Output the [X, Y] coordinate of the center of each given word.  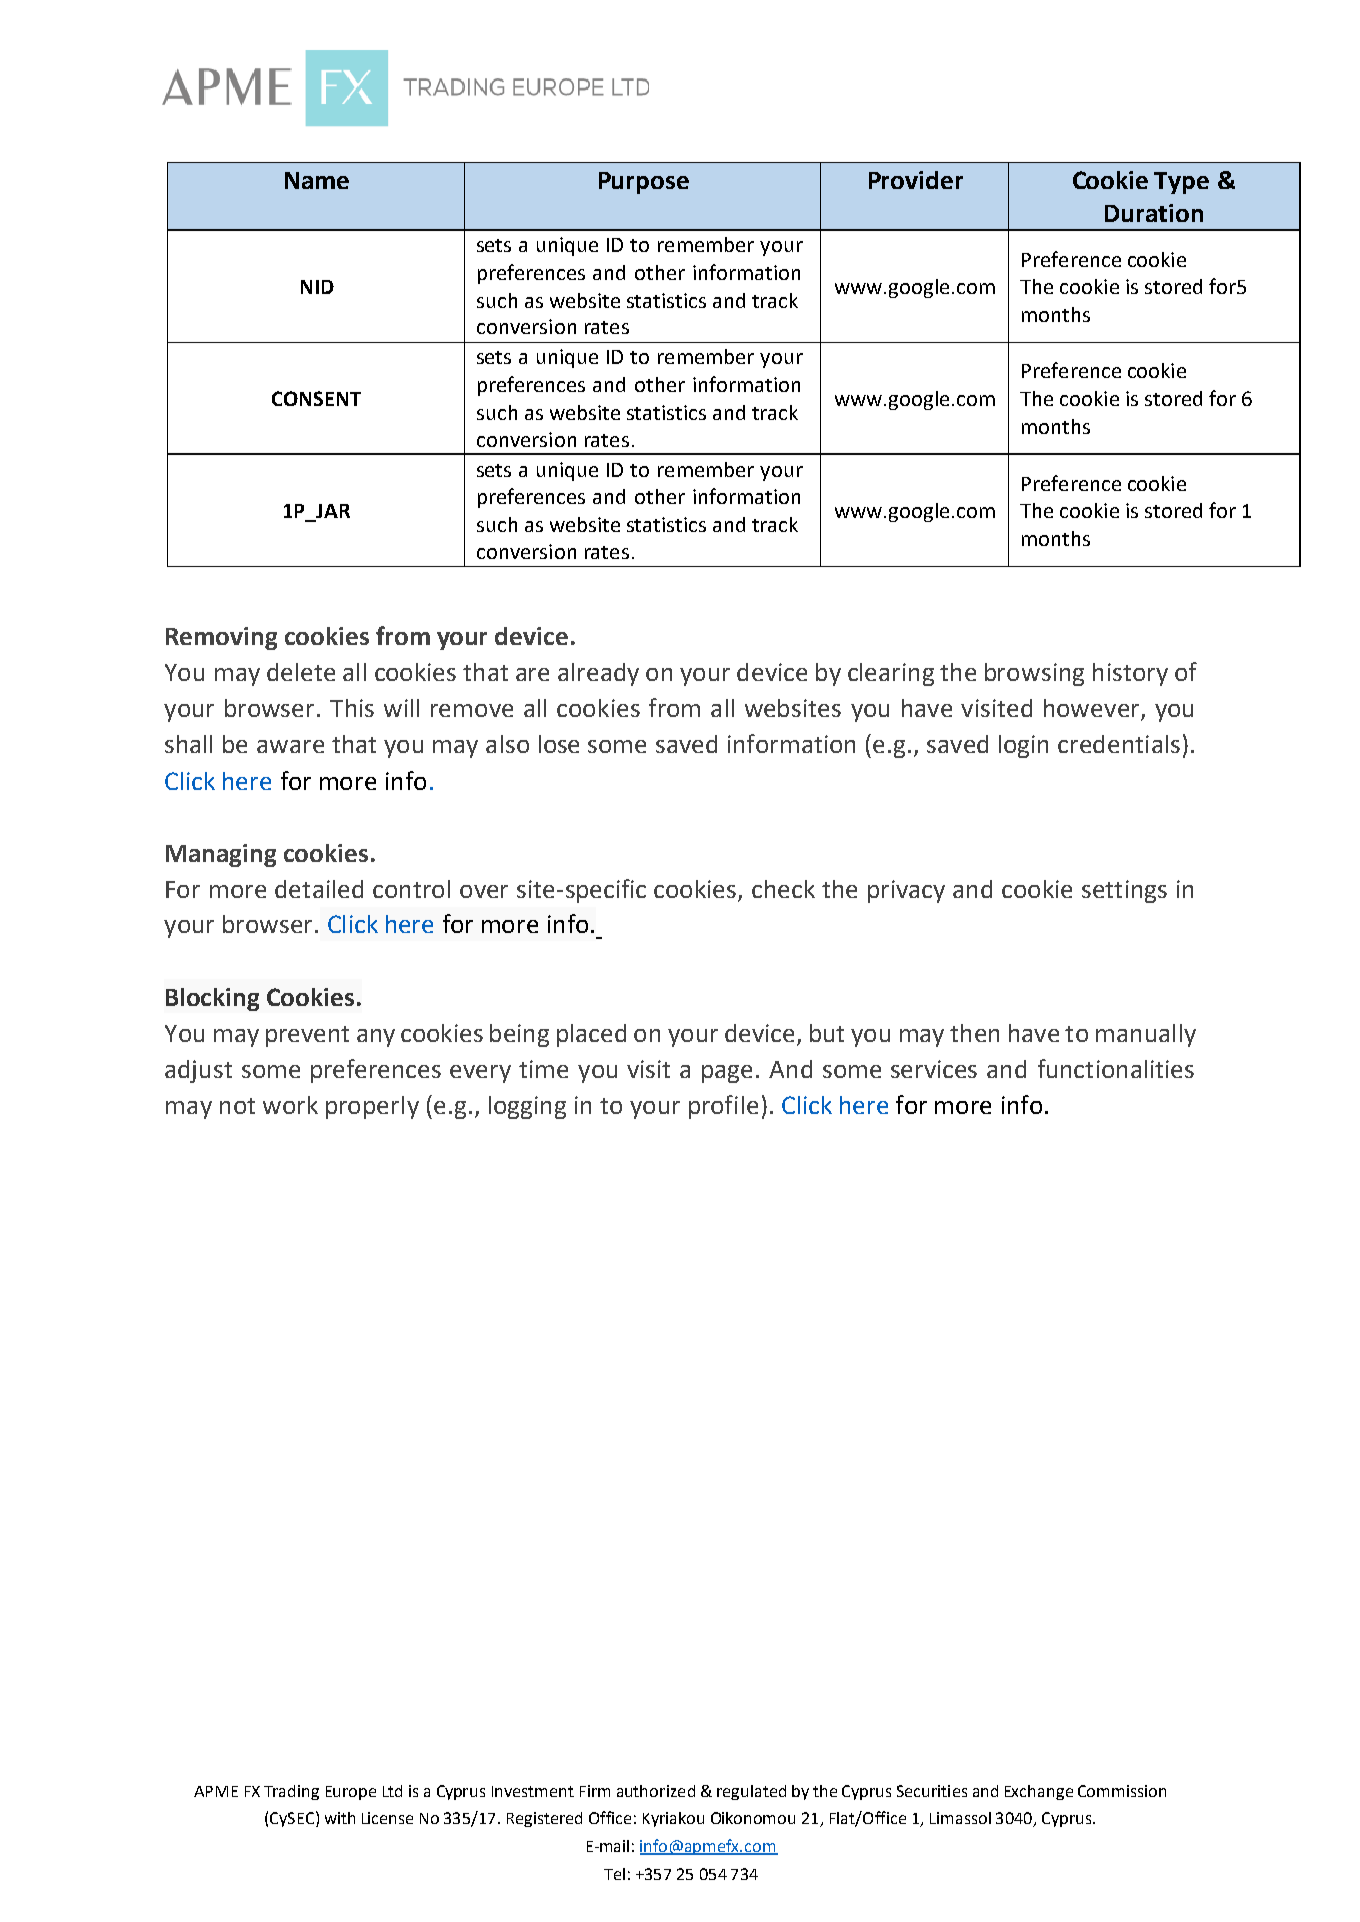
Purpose [644, 183]
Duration [1154, 213]
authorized [656, 1791]
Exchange [1039, 1792]
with [340, 1818]
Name [317, 180]
